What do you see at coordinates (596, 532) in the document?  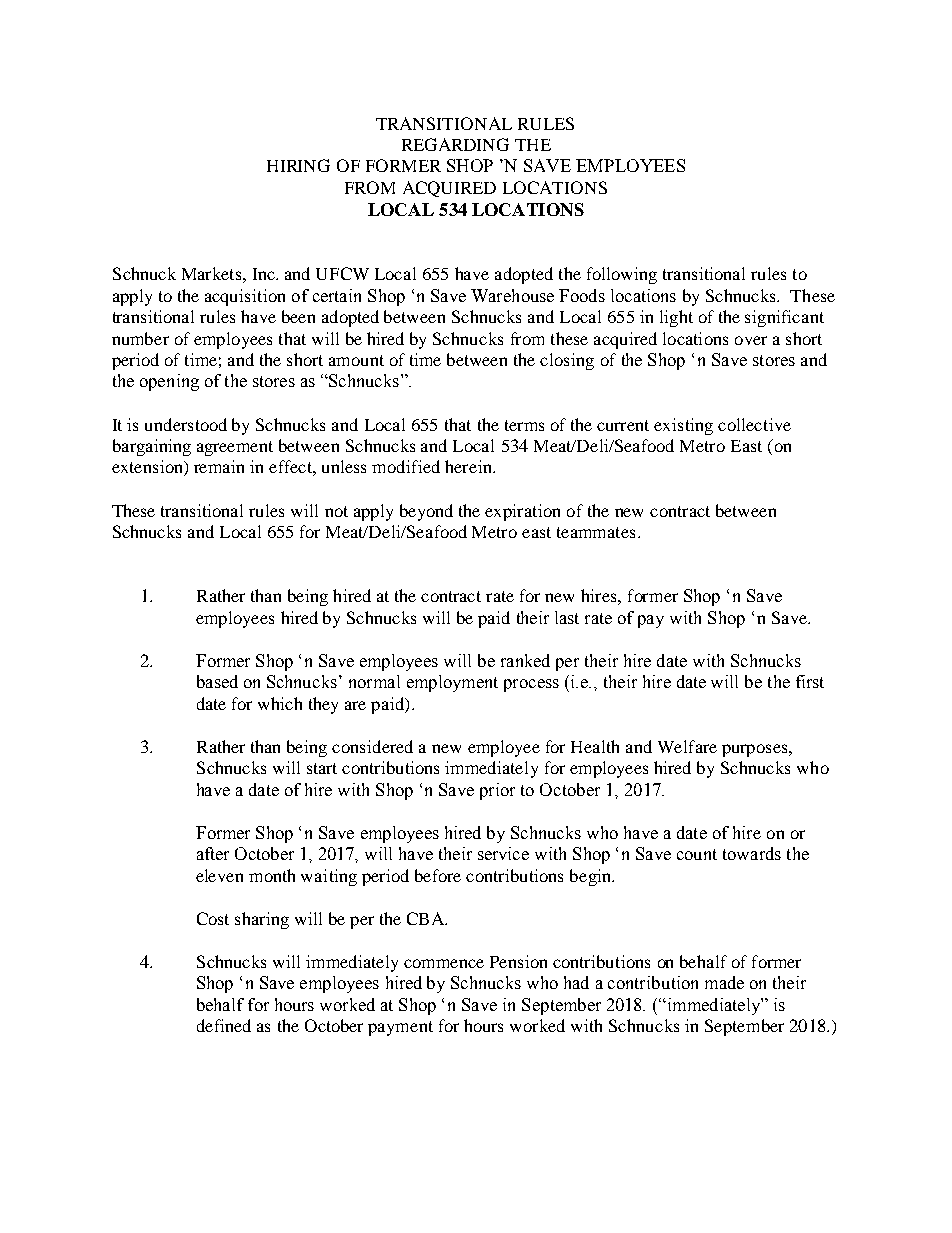 I see `teammates` at bounding box center [596, 532].
